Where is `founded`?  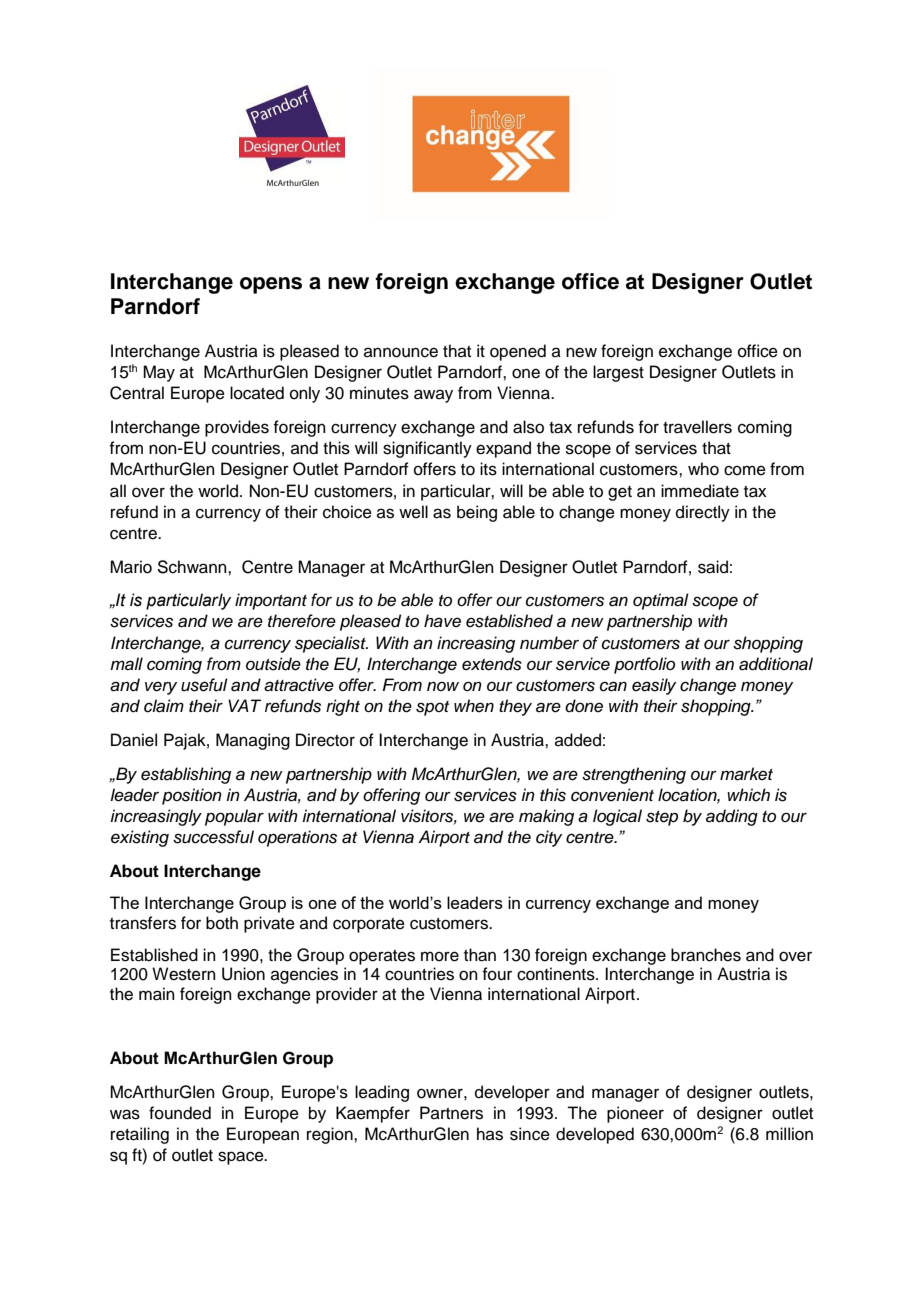
founded is located at coordinates (180, 1113).
